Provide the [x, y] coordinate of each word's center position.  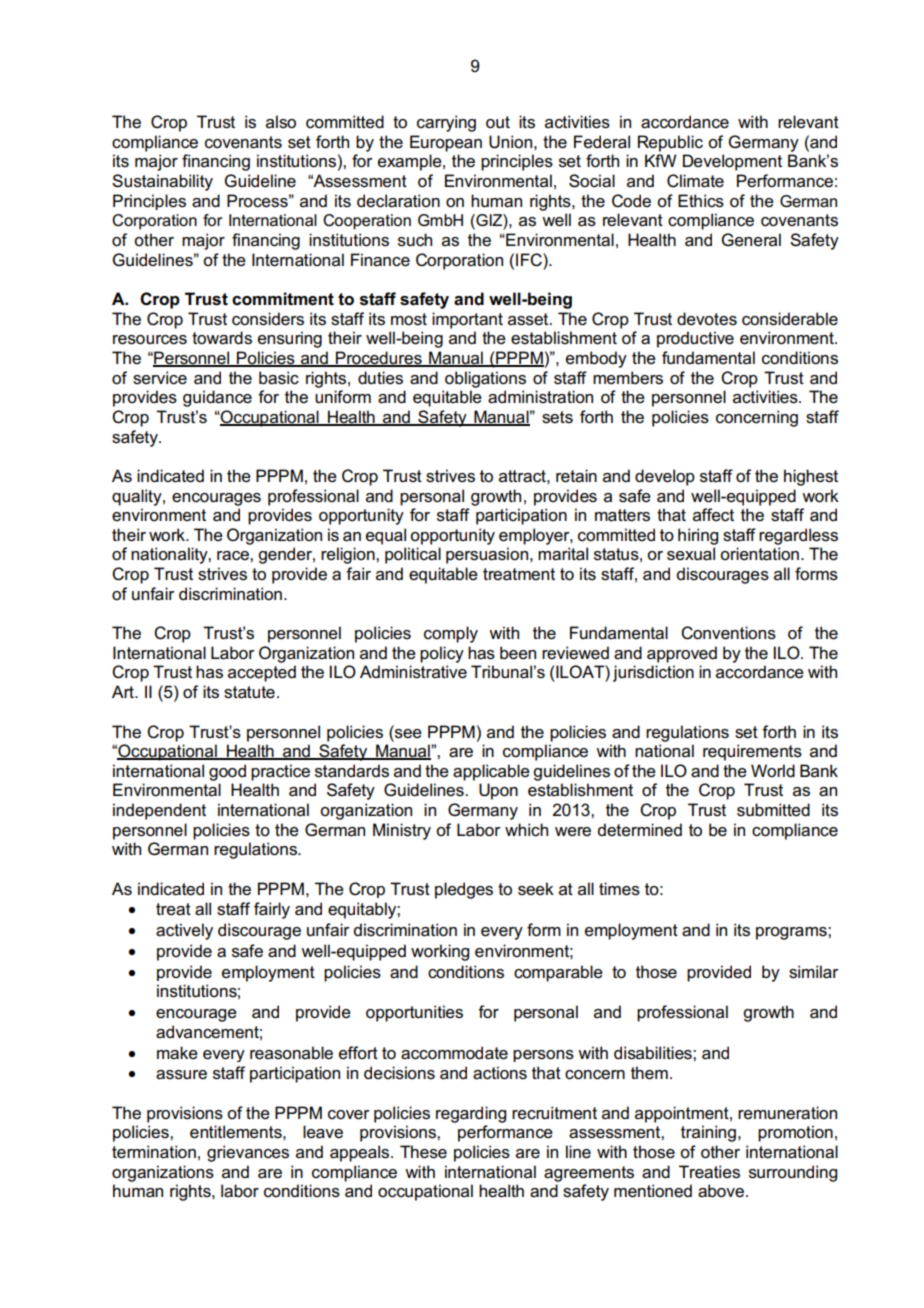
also [281, 122]
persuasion [488, 555]
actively [184, 931]
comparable [558, 973]
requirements [752, 752]
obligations [485, 379]
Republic [670, 143]
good [227, 772]
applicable [491, 772]
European [446, 143]
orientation [759, 554]
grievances [248, 1153]
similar [814, 972]
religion [349, 555]
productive [695, 339]
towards [222, 338]
